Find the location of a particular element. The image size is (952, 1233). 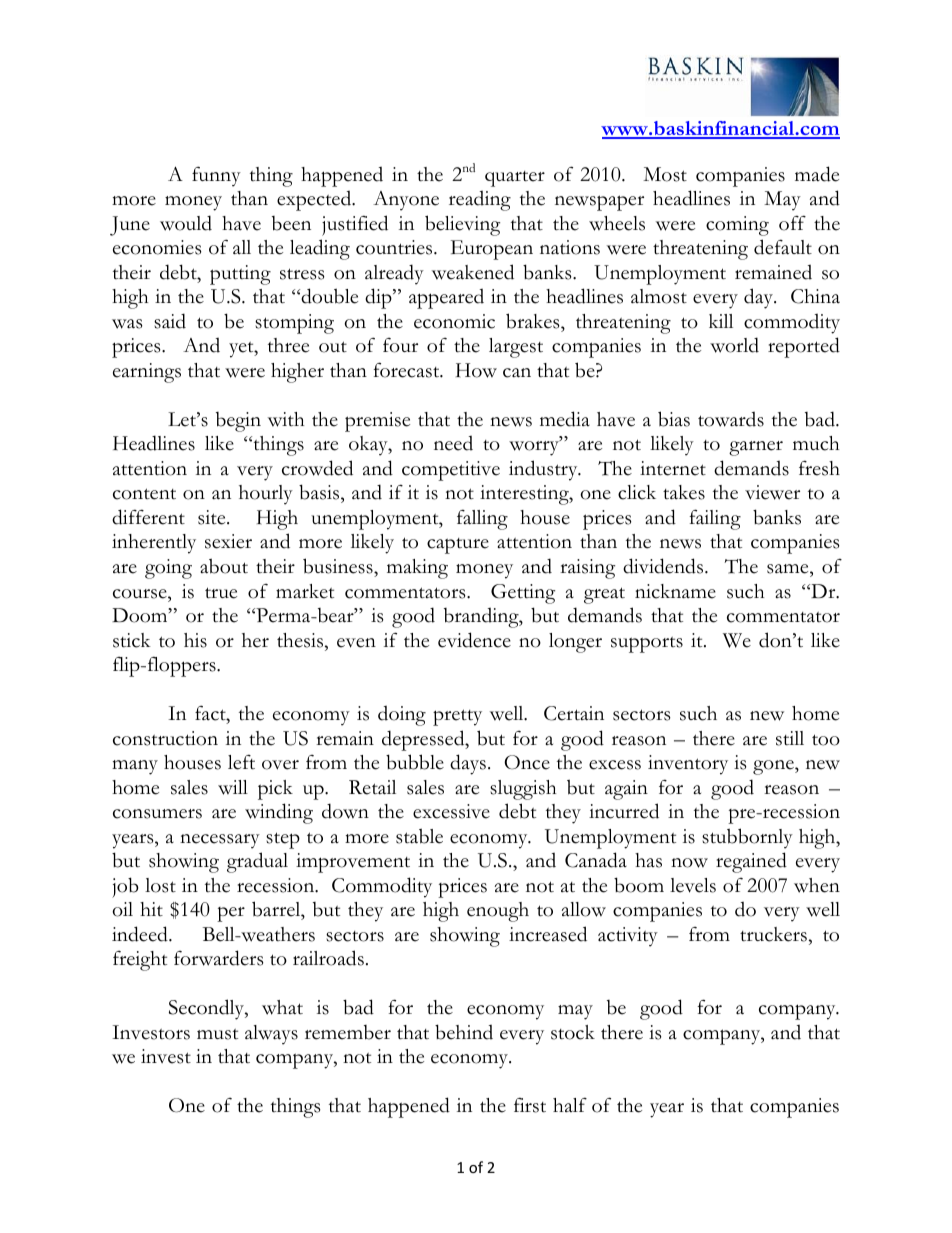

begin is located at coordinates (238, 422).
